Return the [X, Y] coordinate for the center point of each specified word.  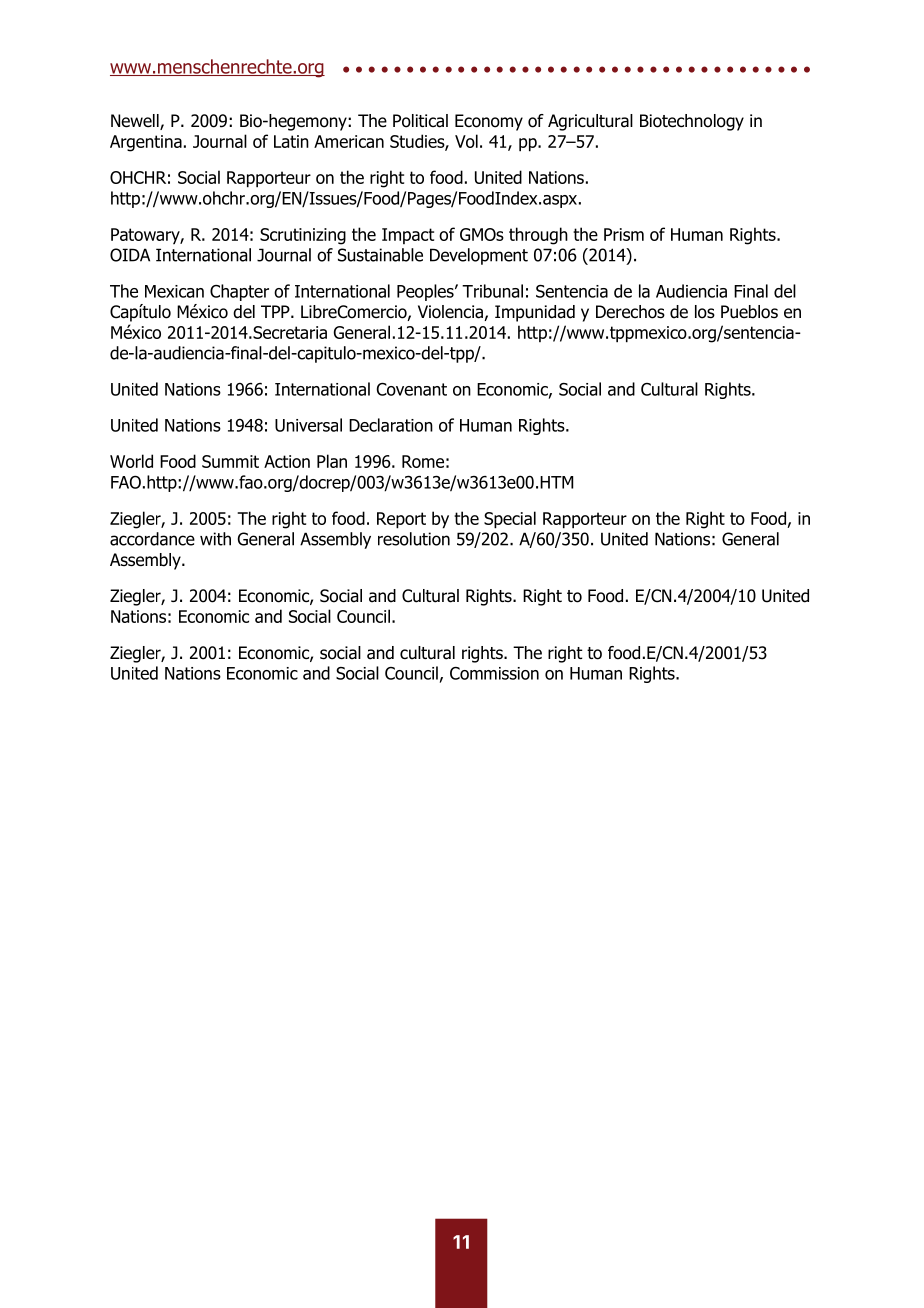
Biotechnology [692, 122]
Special [510, 520]
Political [420, 121]
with [215, 539]
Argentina [146, 143]
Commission [494, 673]
